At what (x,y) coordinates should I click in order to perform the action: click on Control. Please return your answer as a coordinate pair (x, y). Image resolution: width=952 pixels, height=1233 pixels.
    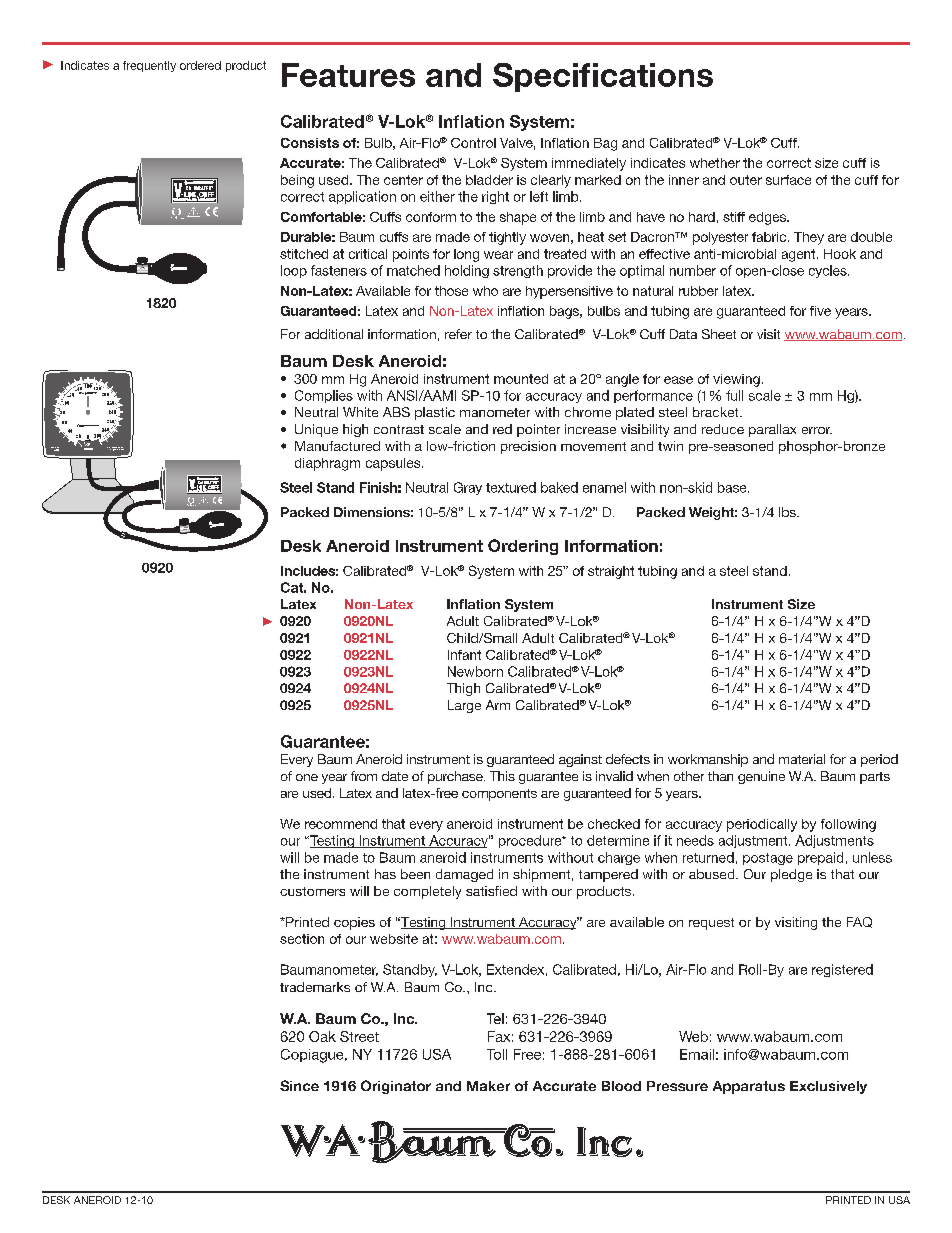
    Looking at the image, I should click on (473, 143).
